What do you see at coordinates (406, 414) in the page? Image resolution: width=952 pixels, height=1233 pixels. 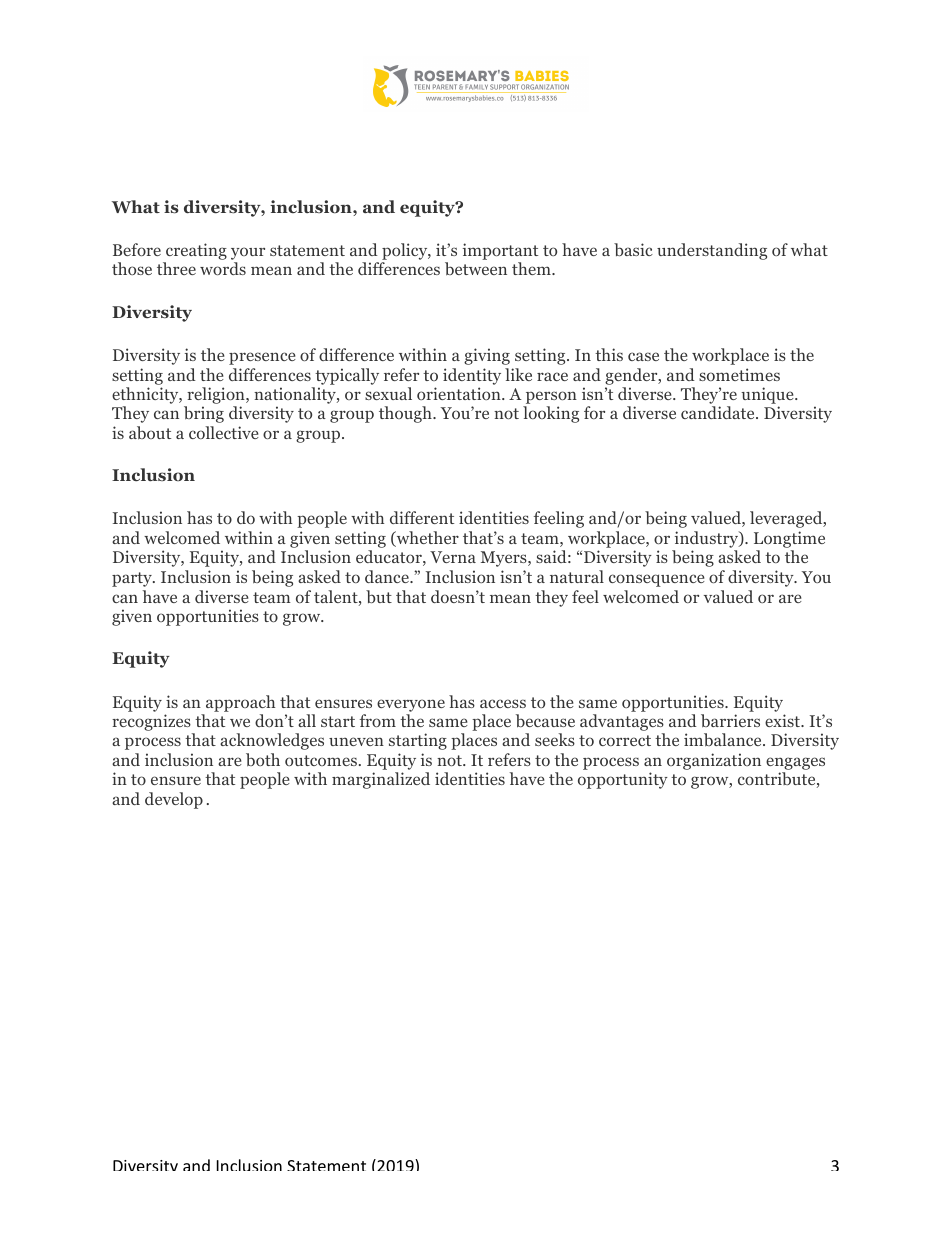 I see `though` at bounding box center [406, 414].
